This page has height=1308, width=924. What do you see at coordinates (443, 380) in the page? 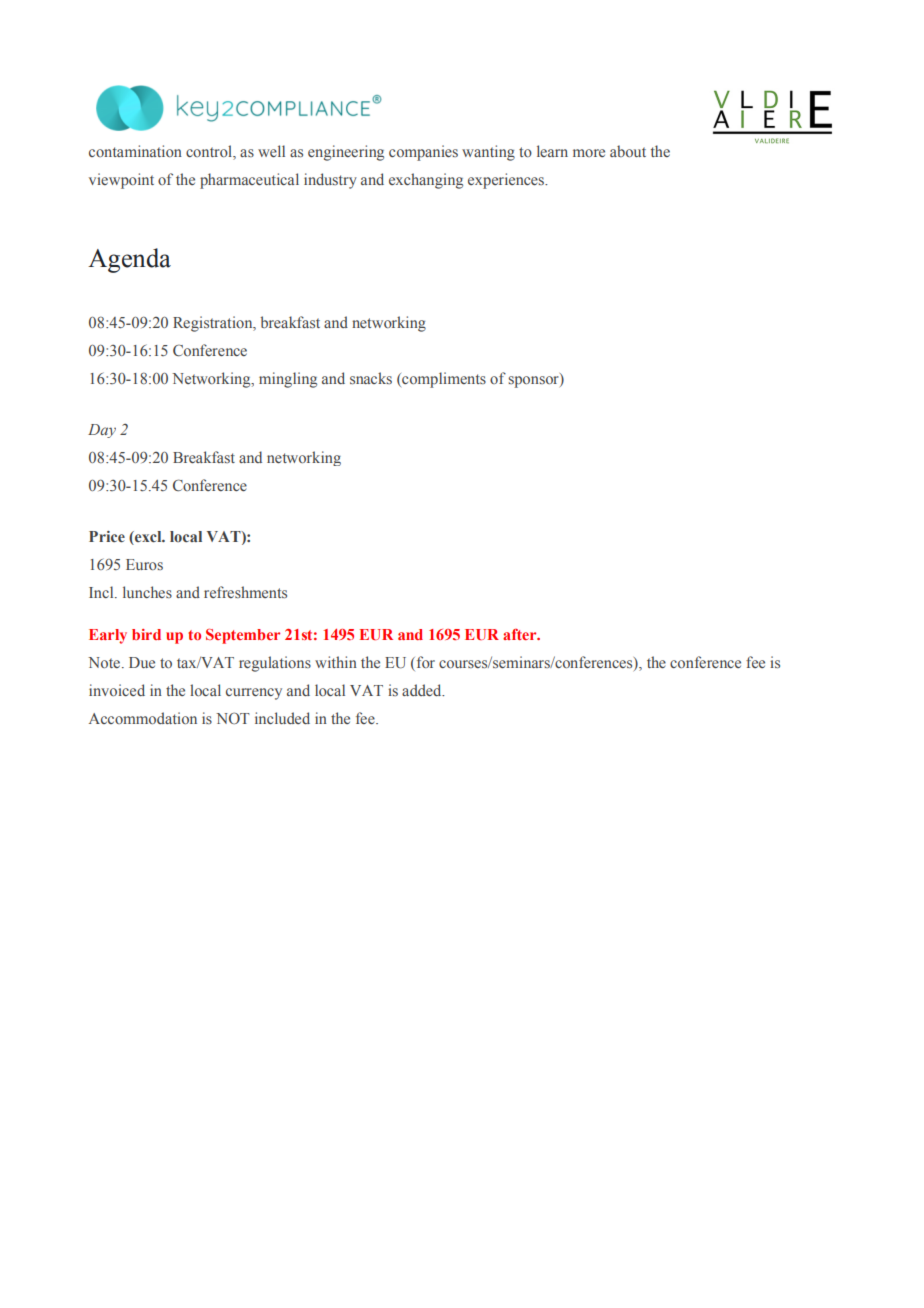
I see `compliments` at bounding box center [443, 380].
